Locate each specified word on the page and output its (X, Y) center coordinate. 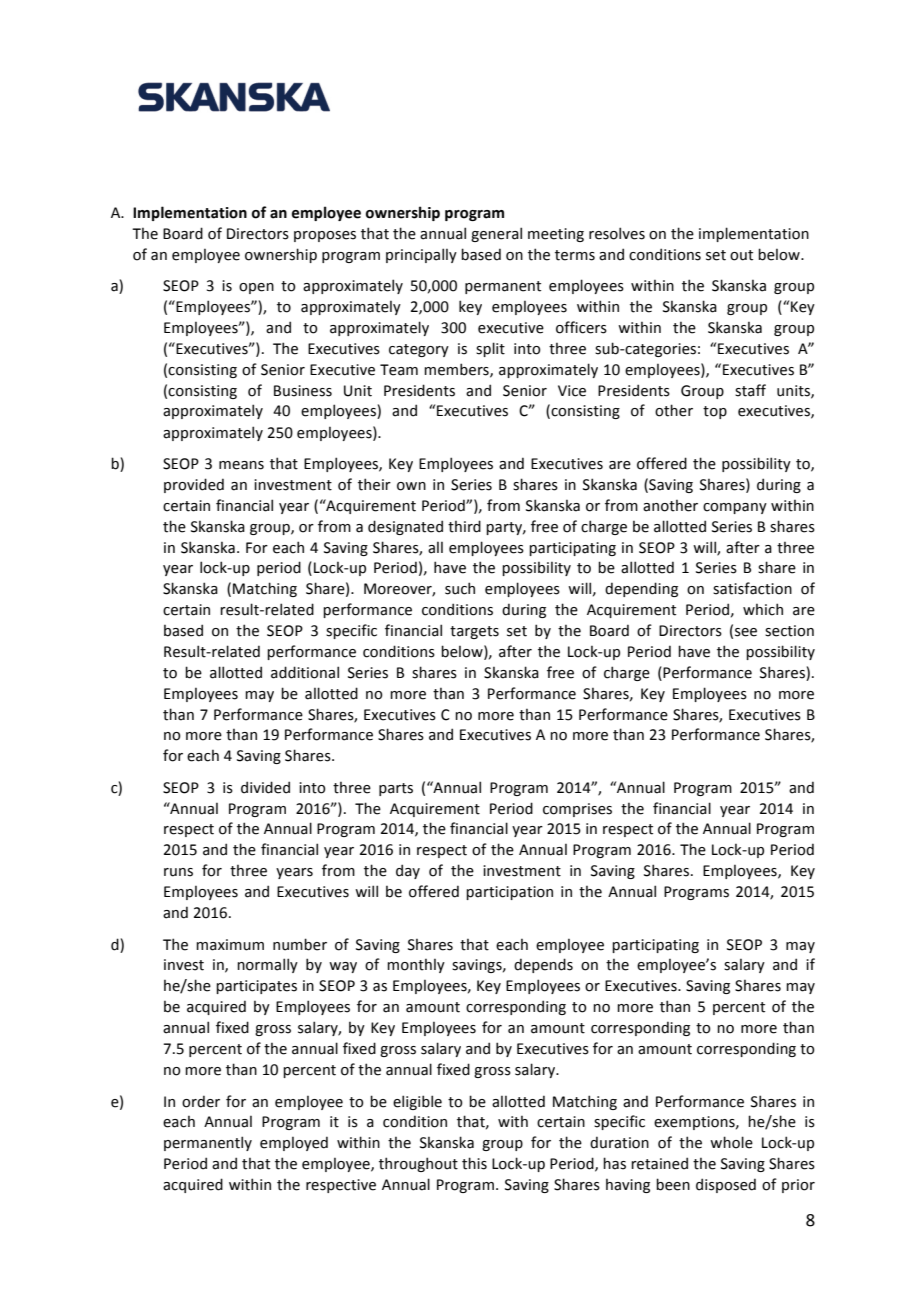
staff (750, 390)
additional (305, 672)
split (490, 349)
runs (178, 872)
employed (294, 1143)
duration (619, 1142)
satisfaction (752, 588)
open (256, 288)
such (460, 588)
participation (509, 893)
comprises (577, 810)
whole (731, 1142)
